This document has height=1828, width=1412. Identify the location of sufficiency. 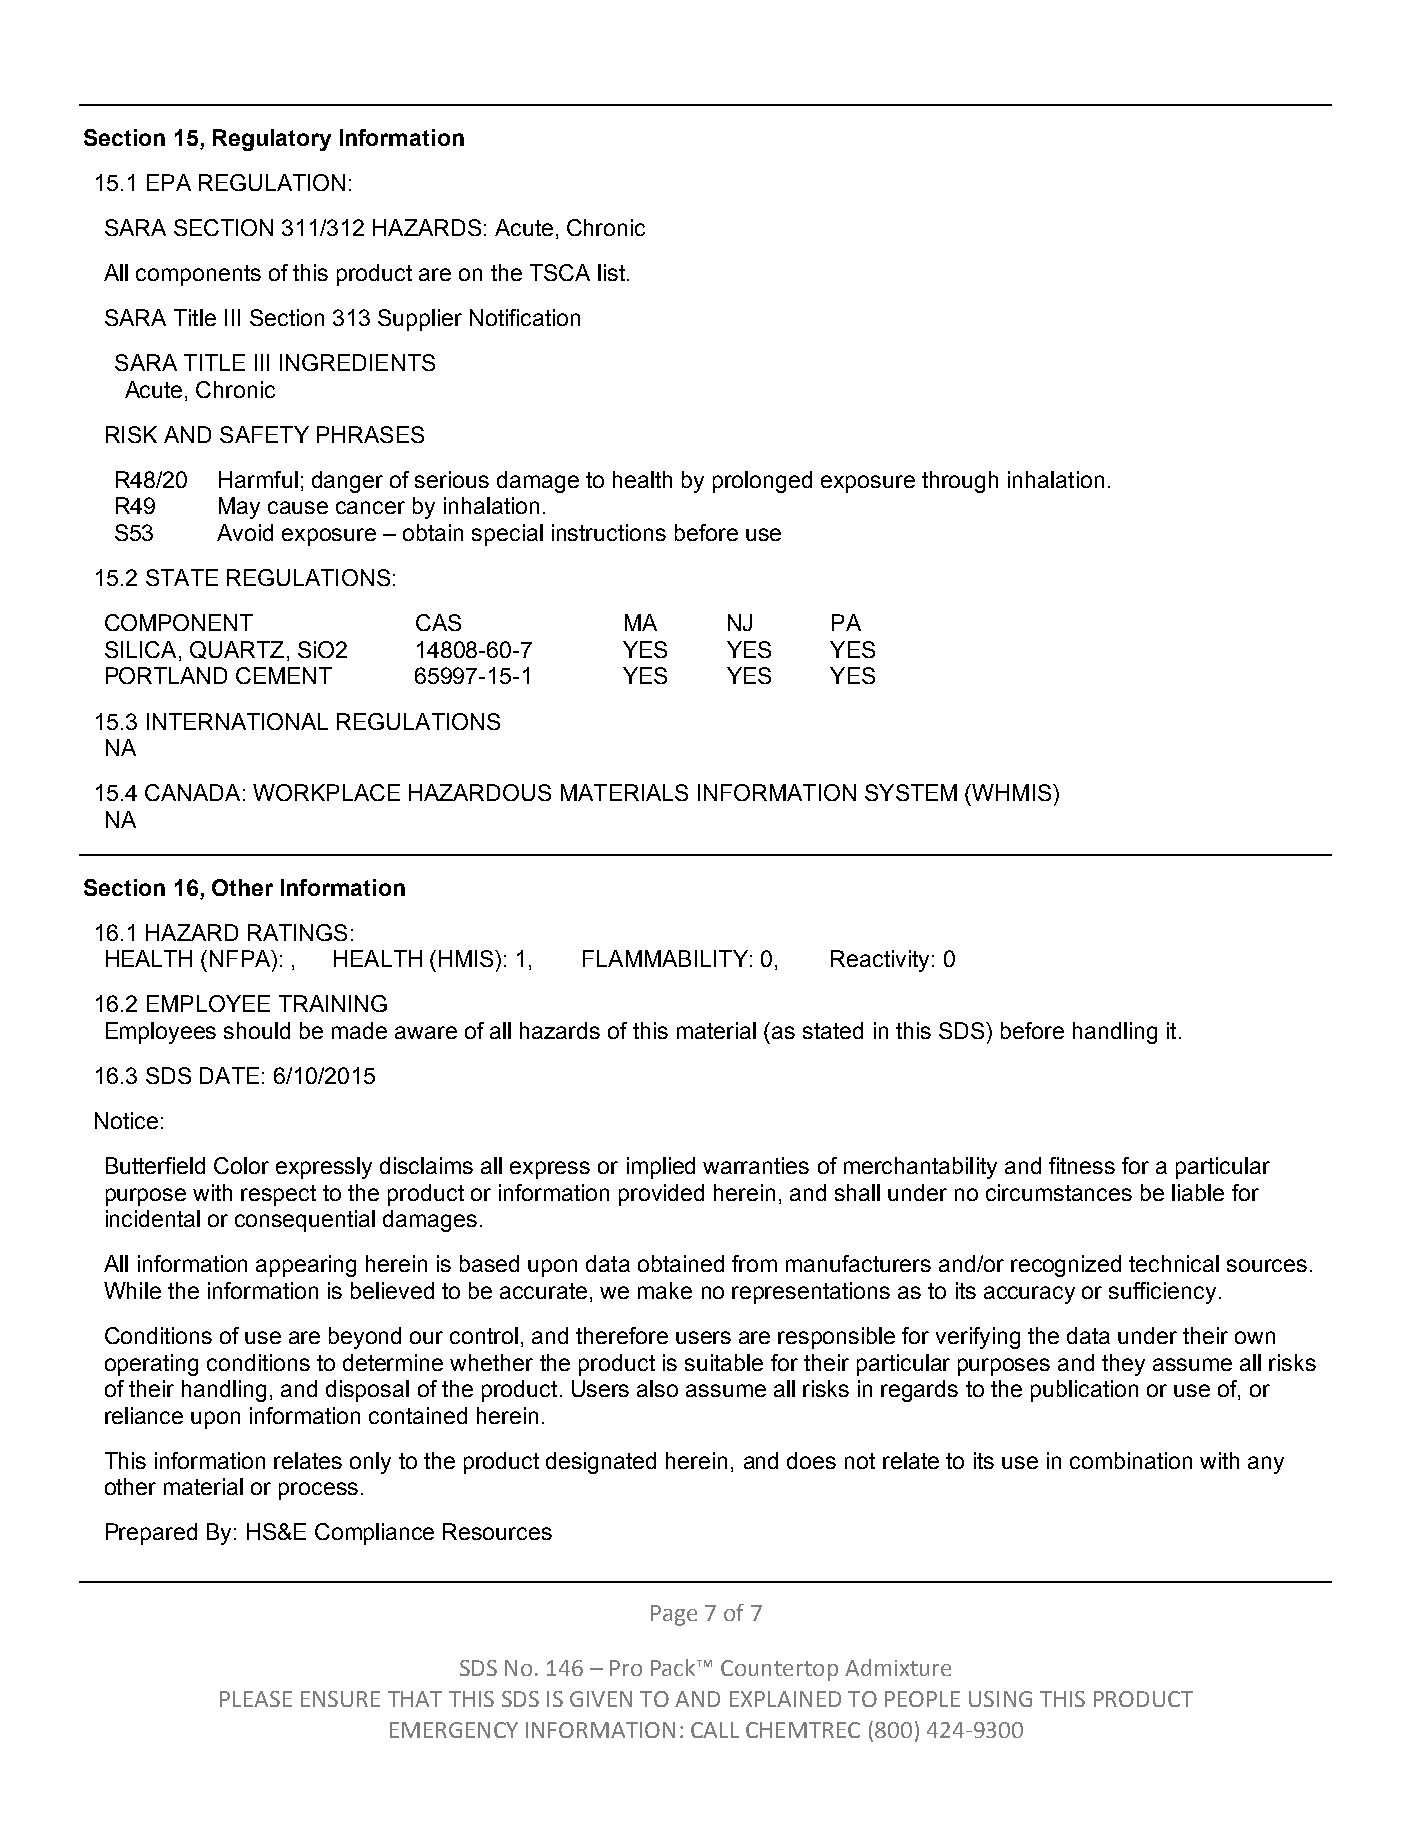
(1162, 1293).
